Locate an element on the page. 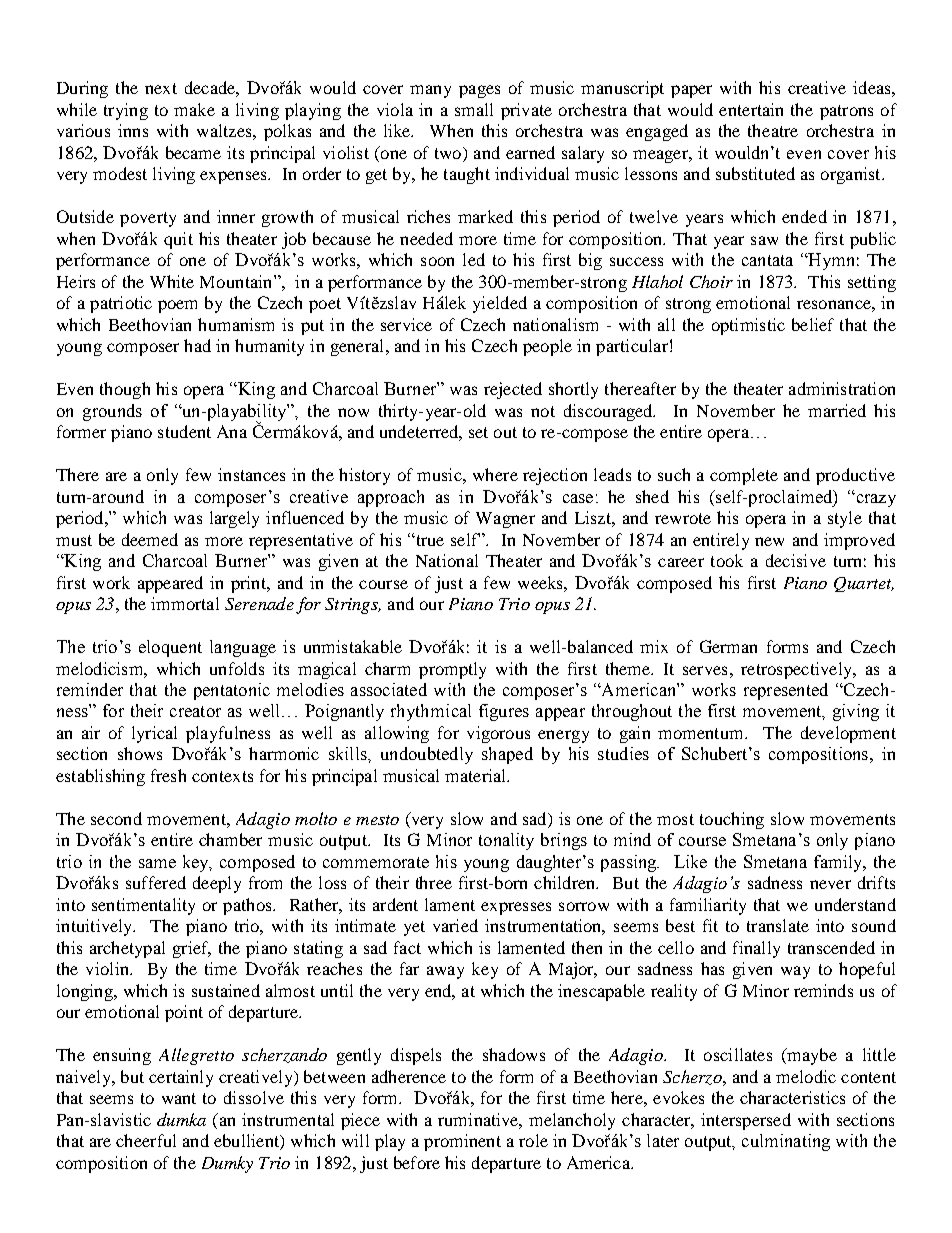 This document has width=952, height=1233. material is located at coordinates (477, 775).
